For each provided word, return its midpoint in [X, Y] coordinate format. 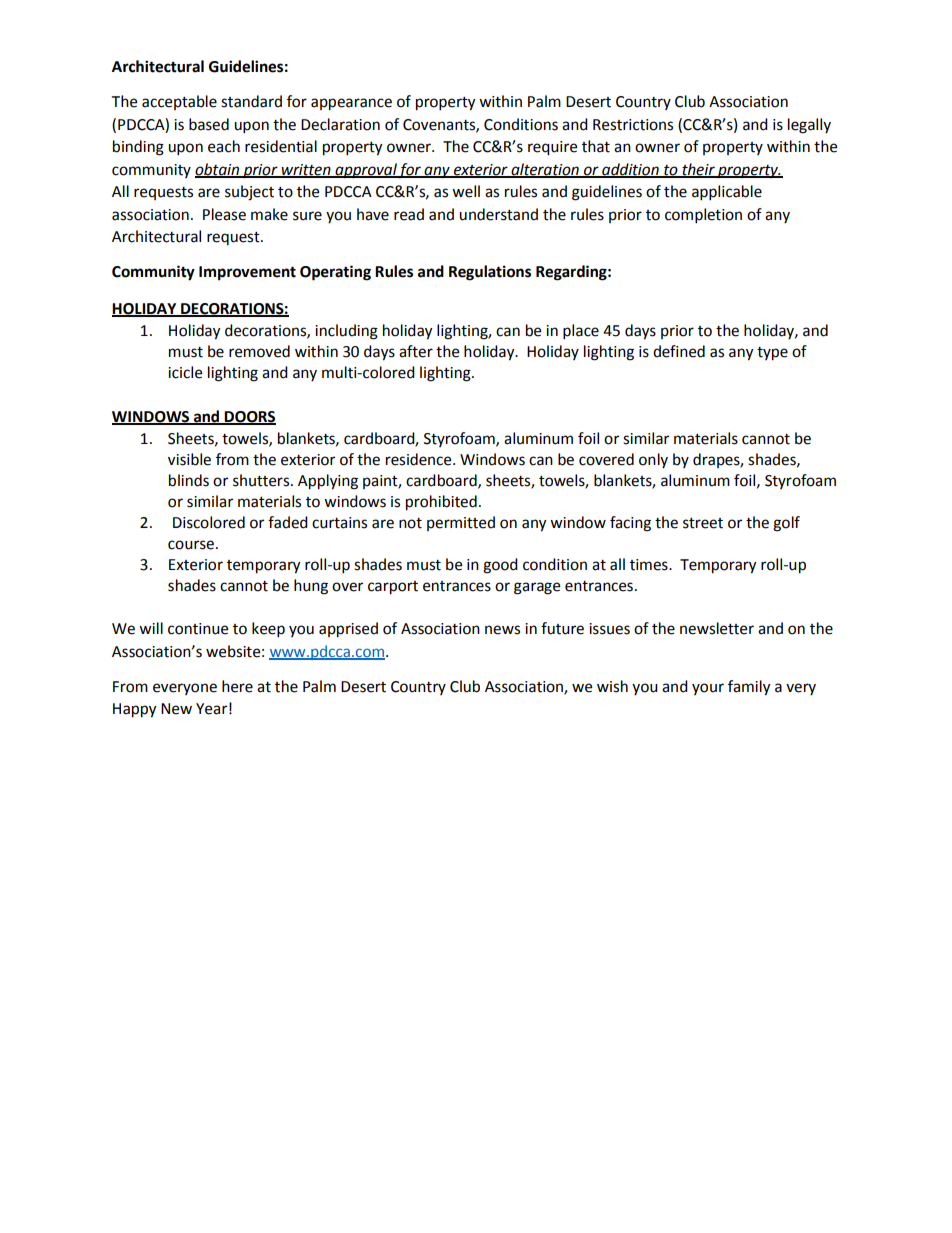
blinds [189, 480]
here [237, 686]
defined [679, 351]
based [209, 124]
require [552, 148]
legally [809, 126]
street [703, 523]
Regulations [490, 273]
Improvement [247, 273]
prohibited [441, 503]
